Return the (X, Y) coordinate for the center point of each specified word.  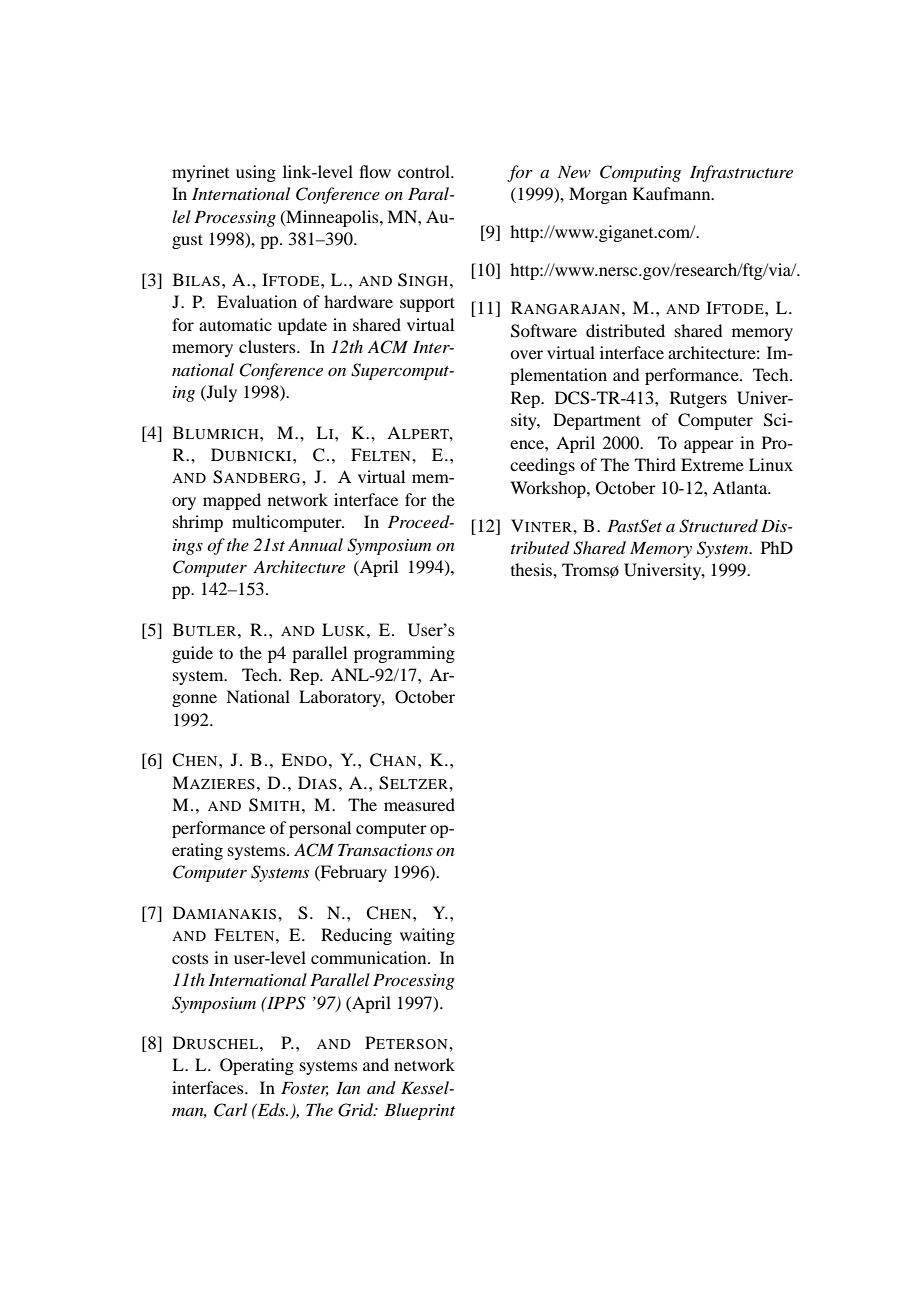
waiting (427, 936)
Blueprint (419, 1111)
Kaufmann (673, 193)
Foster (305, 1089)
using (256, 173)
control (425, 171)
